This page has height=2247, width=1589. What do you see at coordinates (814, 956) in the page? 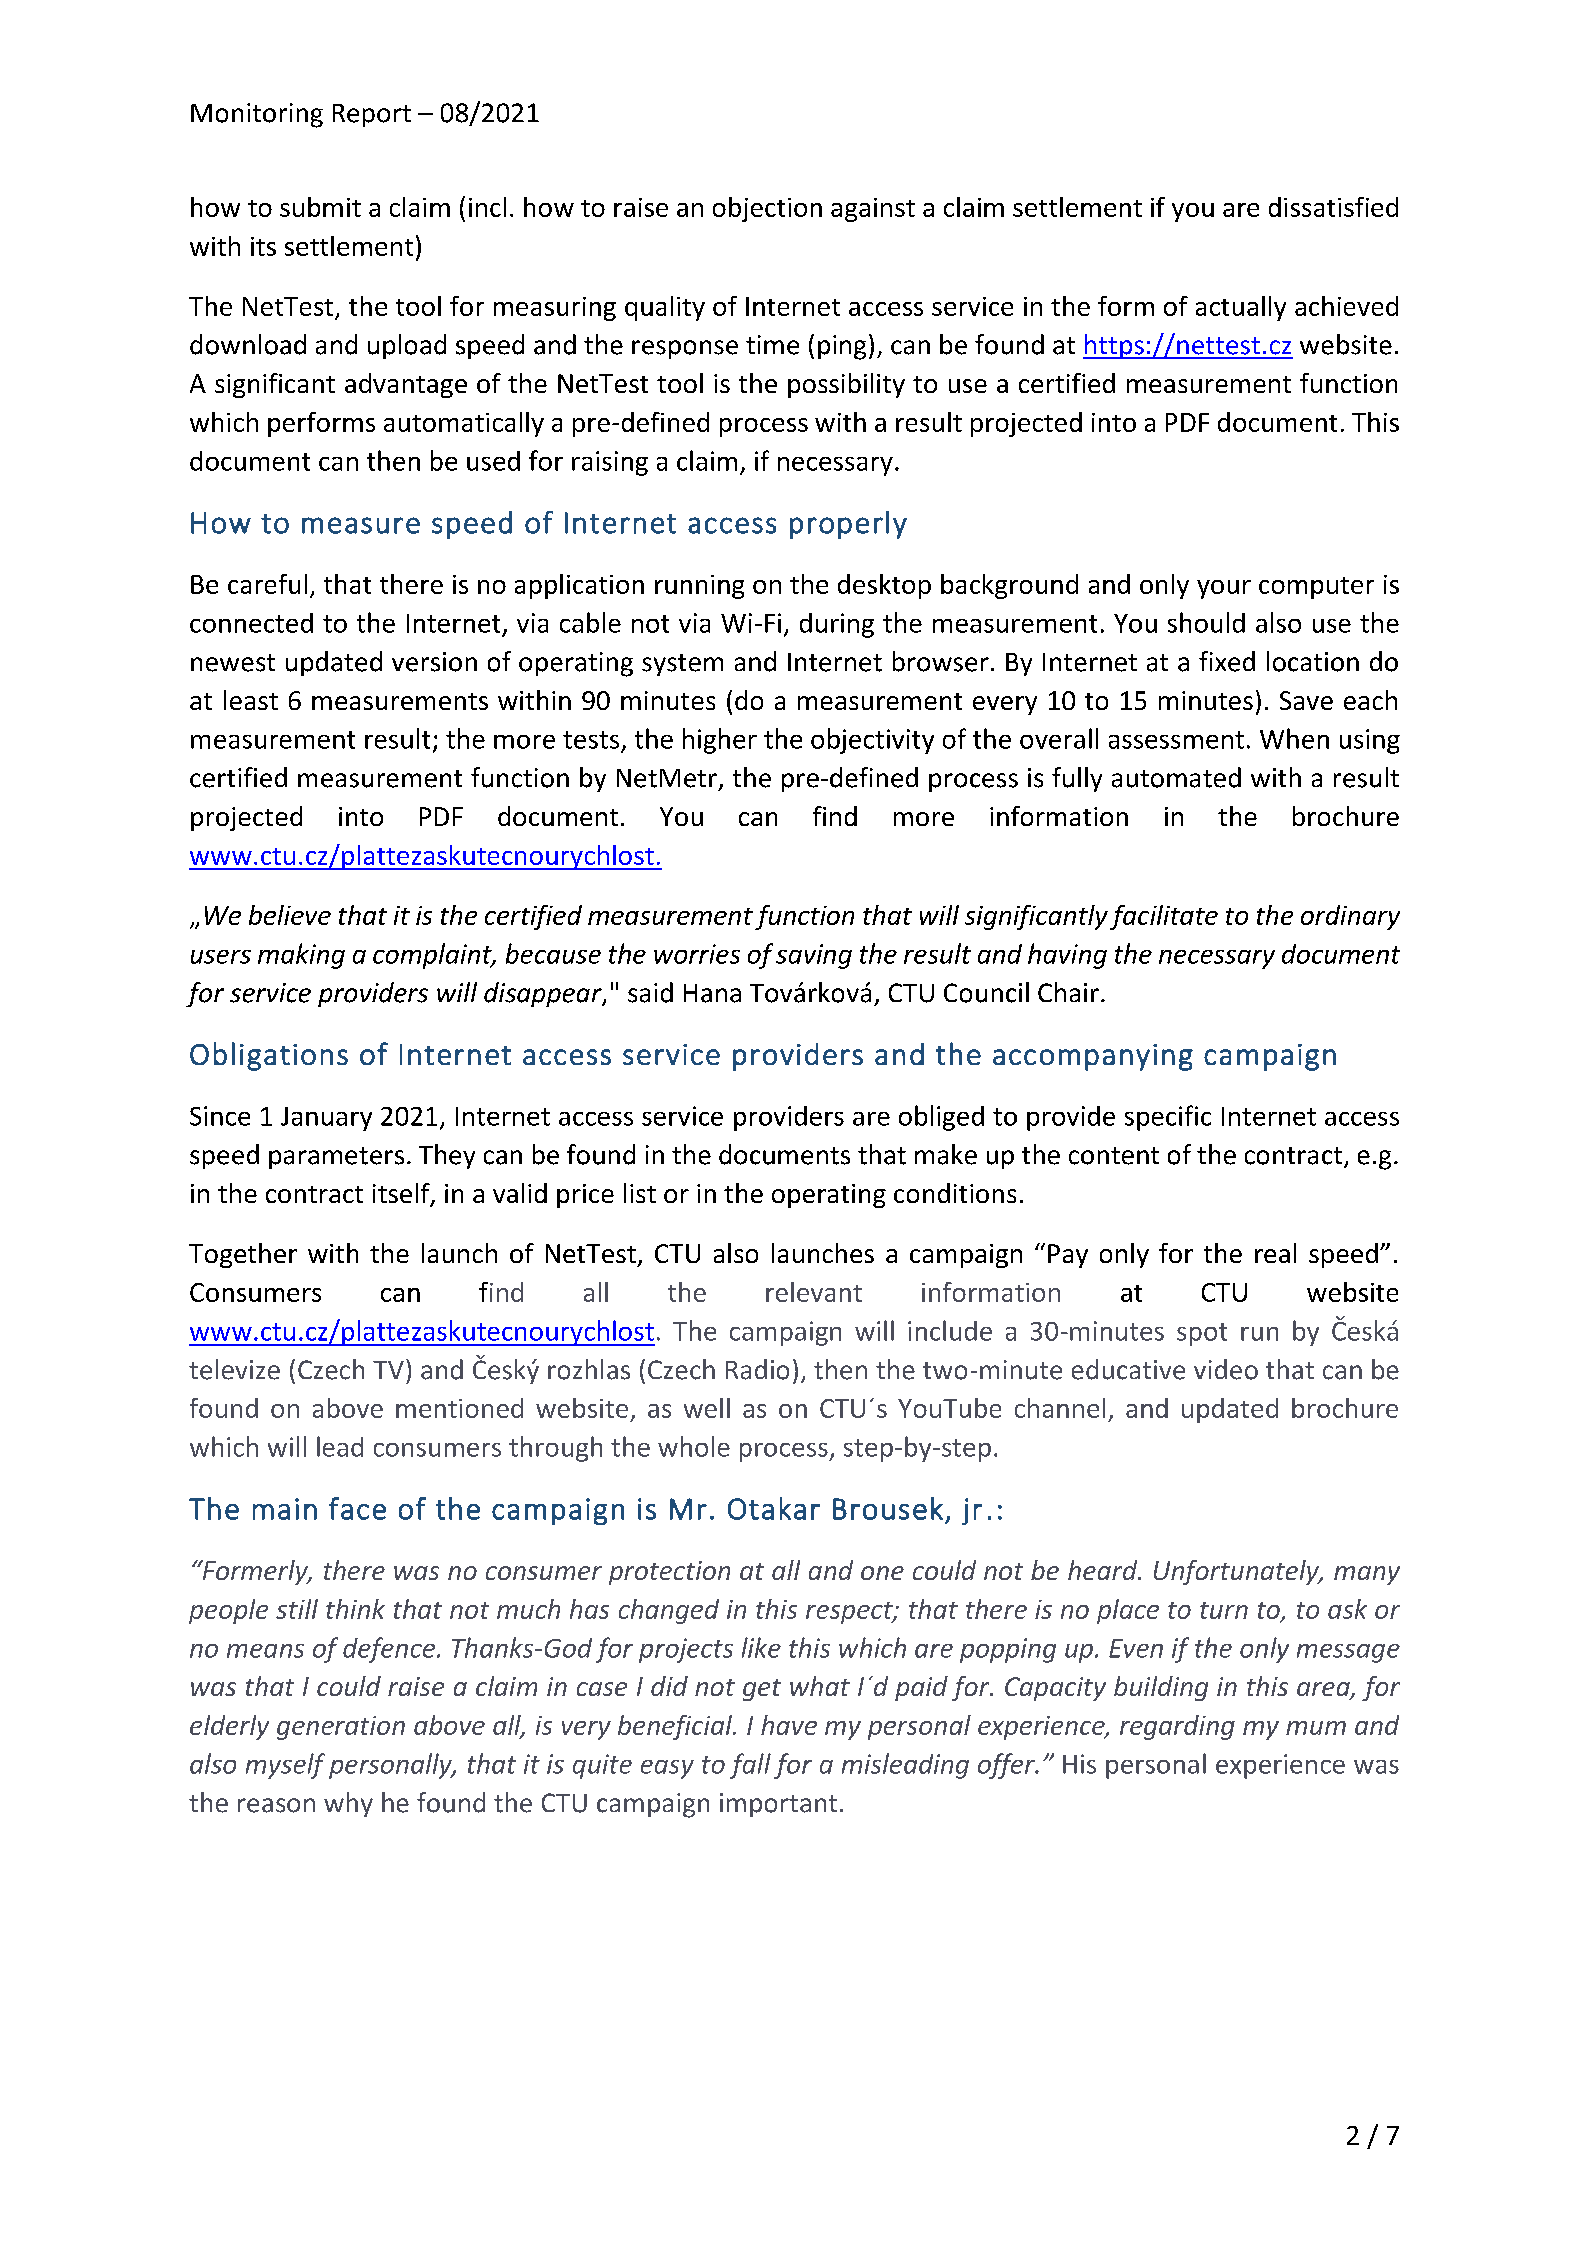
I see `saving` at bounding box center [814, 956].
